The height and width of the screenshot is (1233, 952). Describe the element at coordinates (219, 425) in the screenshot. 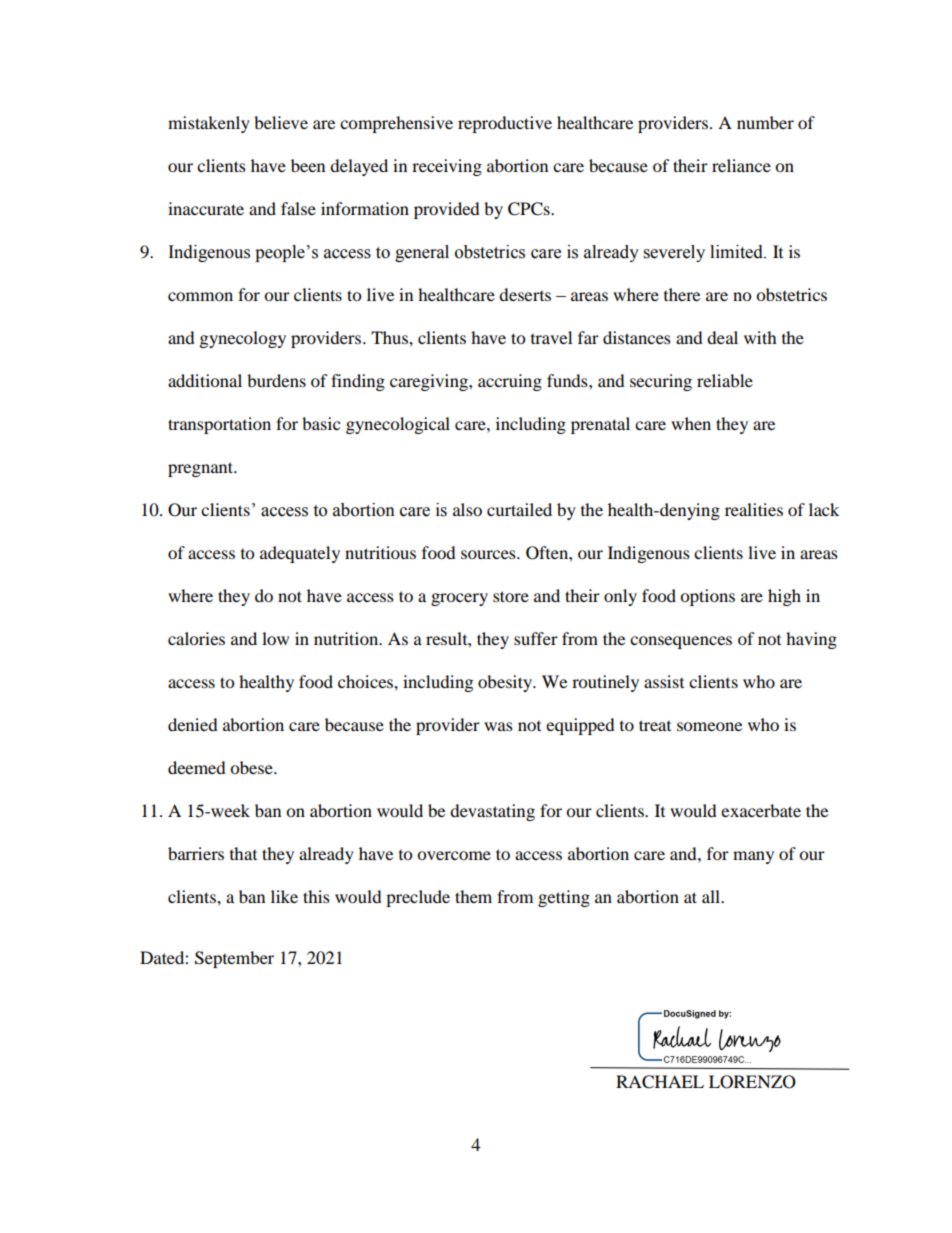

I see `transportation` at that location.
